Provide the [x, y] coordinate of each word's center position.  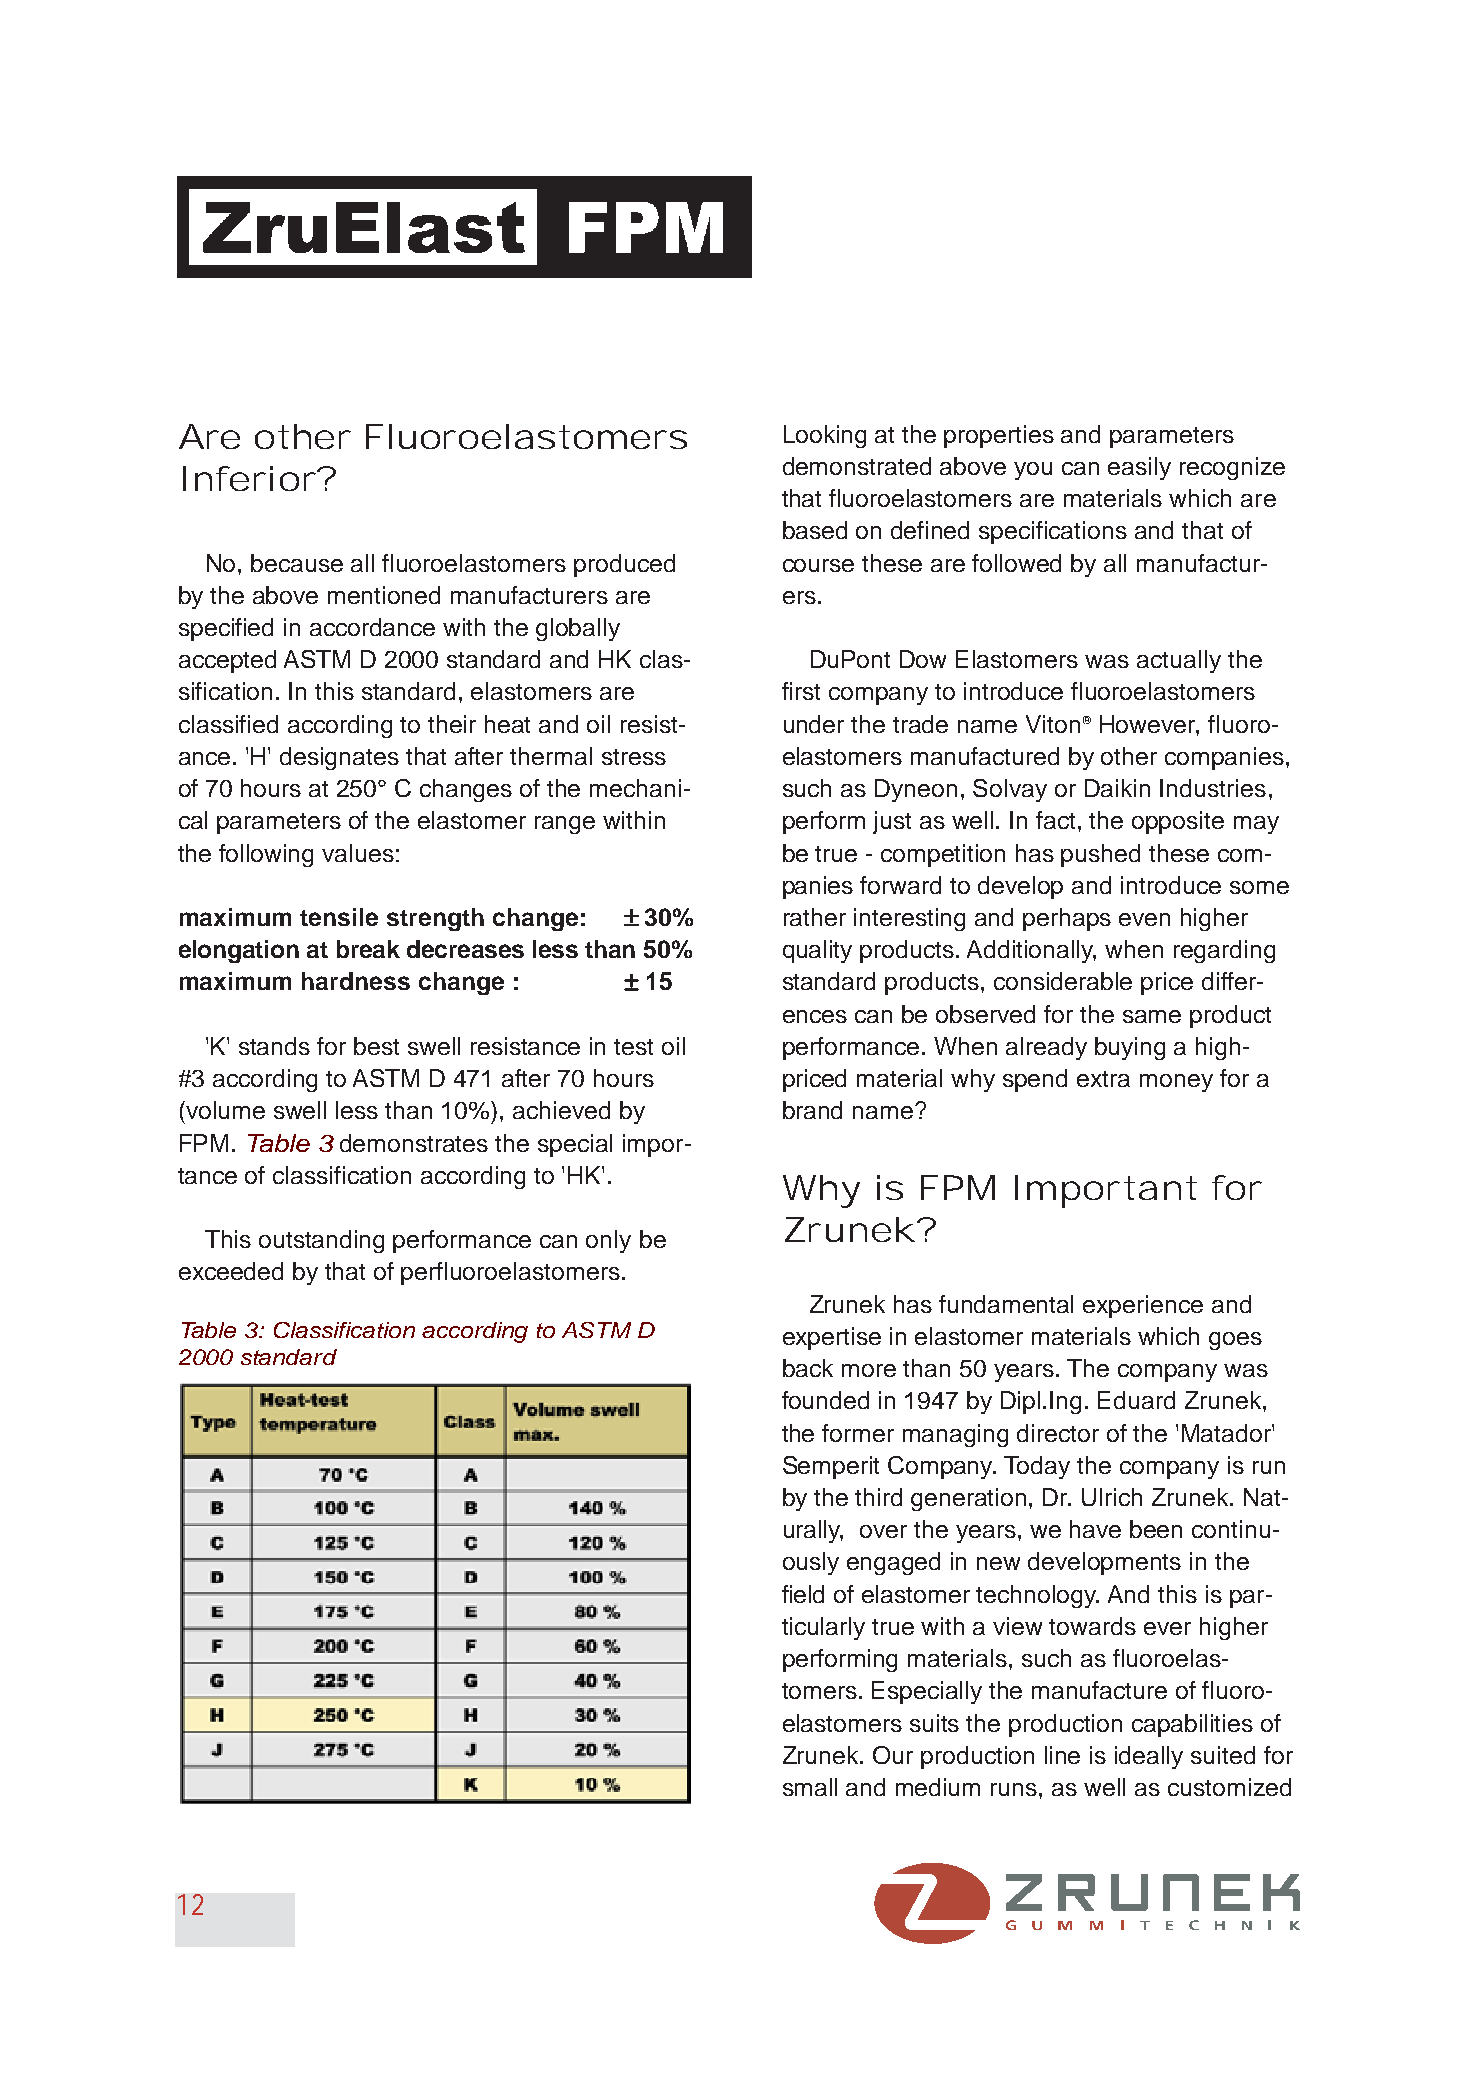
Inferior [249, 478]
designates [339, 758]
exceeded [231, 1271]
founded [825, 1400]
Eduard [1136, 1400]
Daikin [1117, 788]
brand [812, 1110]
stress [634, 757]
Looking [825, 436]
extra [1103, 1079]
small [810, 1787]
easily [1139, 468]
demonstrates [414, 1143]
